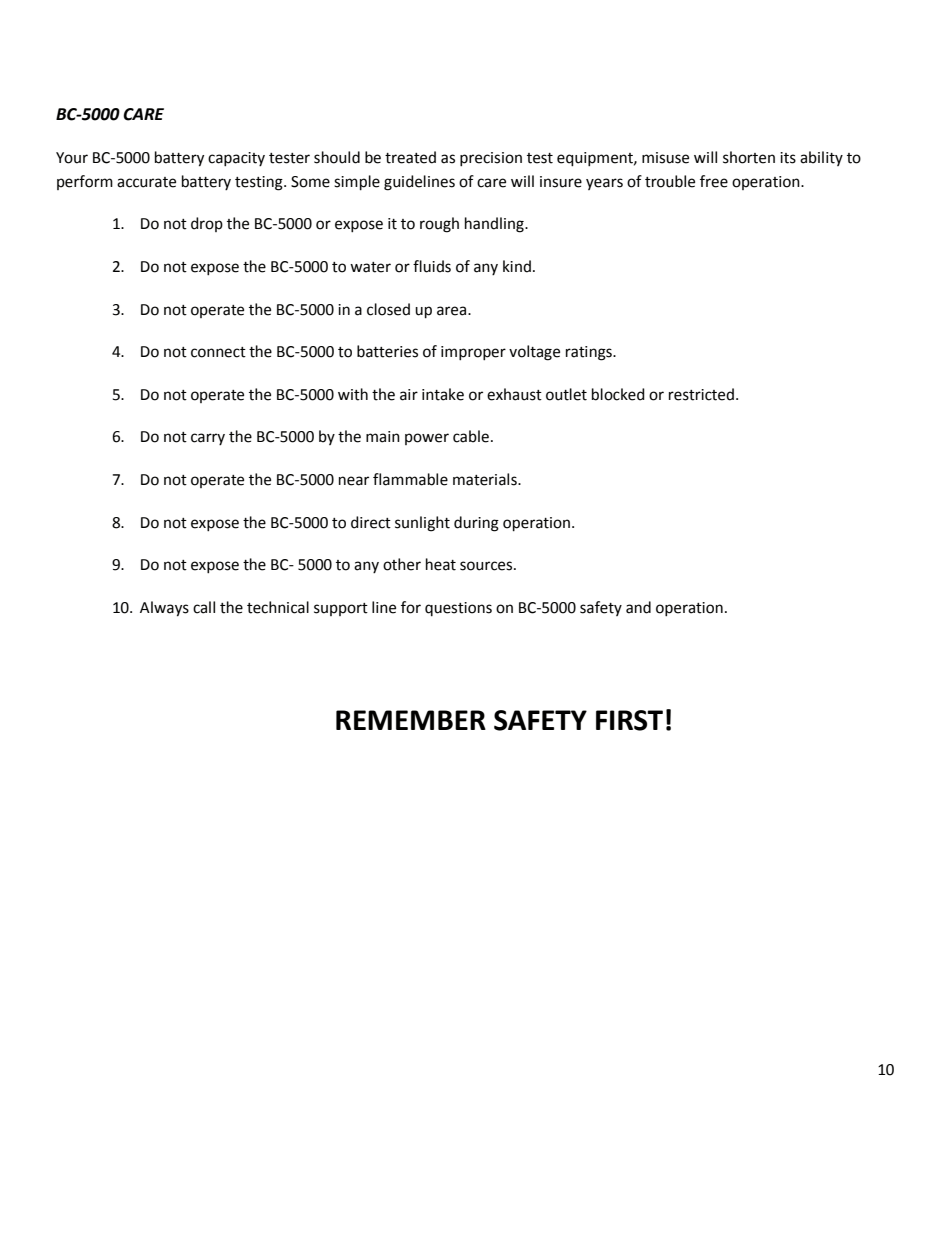  I want to click on improper, so click(473, 353).
